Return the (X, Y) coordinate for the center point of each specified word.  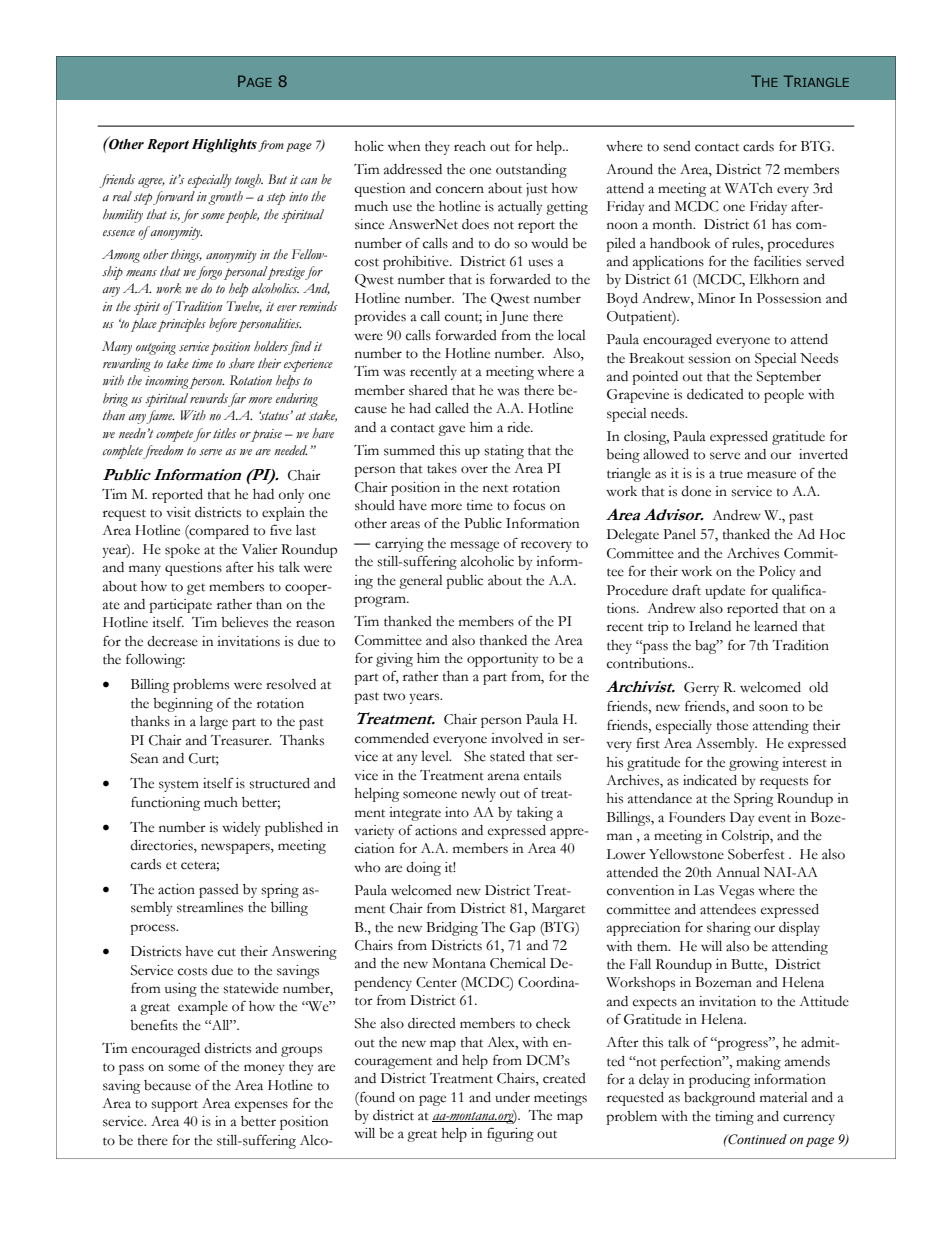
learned (776, 626)
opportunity (502, 660)
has (781, 224)
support (174, 1106)
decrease (172, 641)
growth (225, 198)
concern (460, 190)
